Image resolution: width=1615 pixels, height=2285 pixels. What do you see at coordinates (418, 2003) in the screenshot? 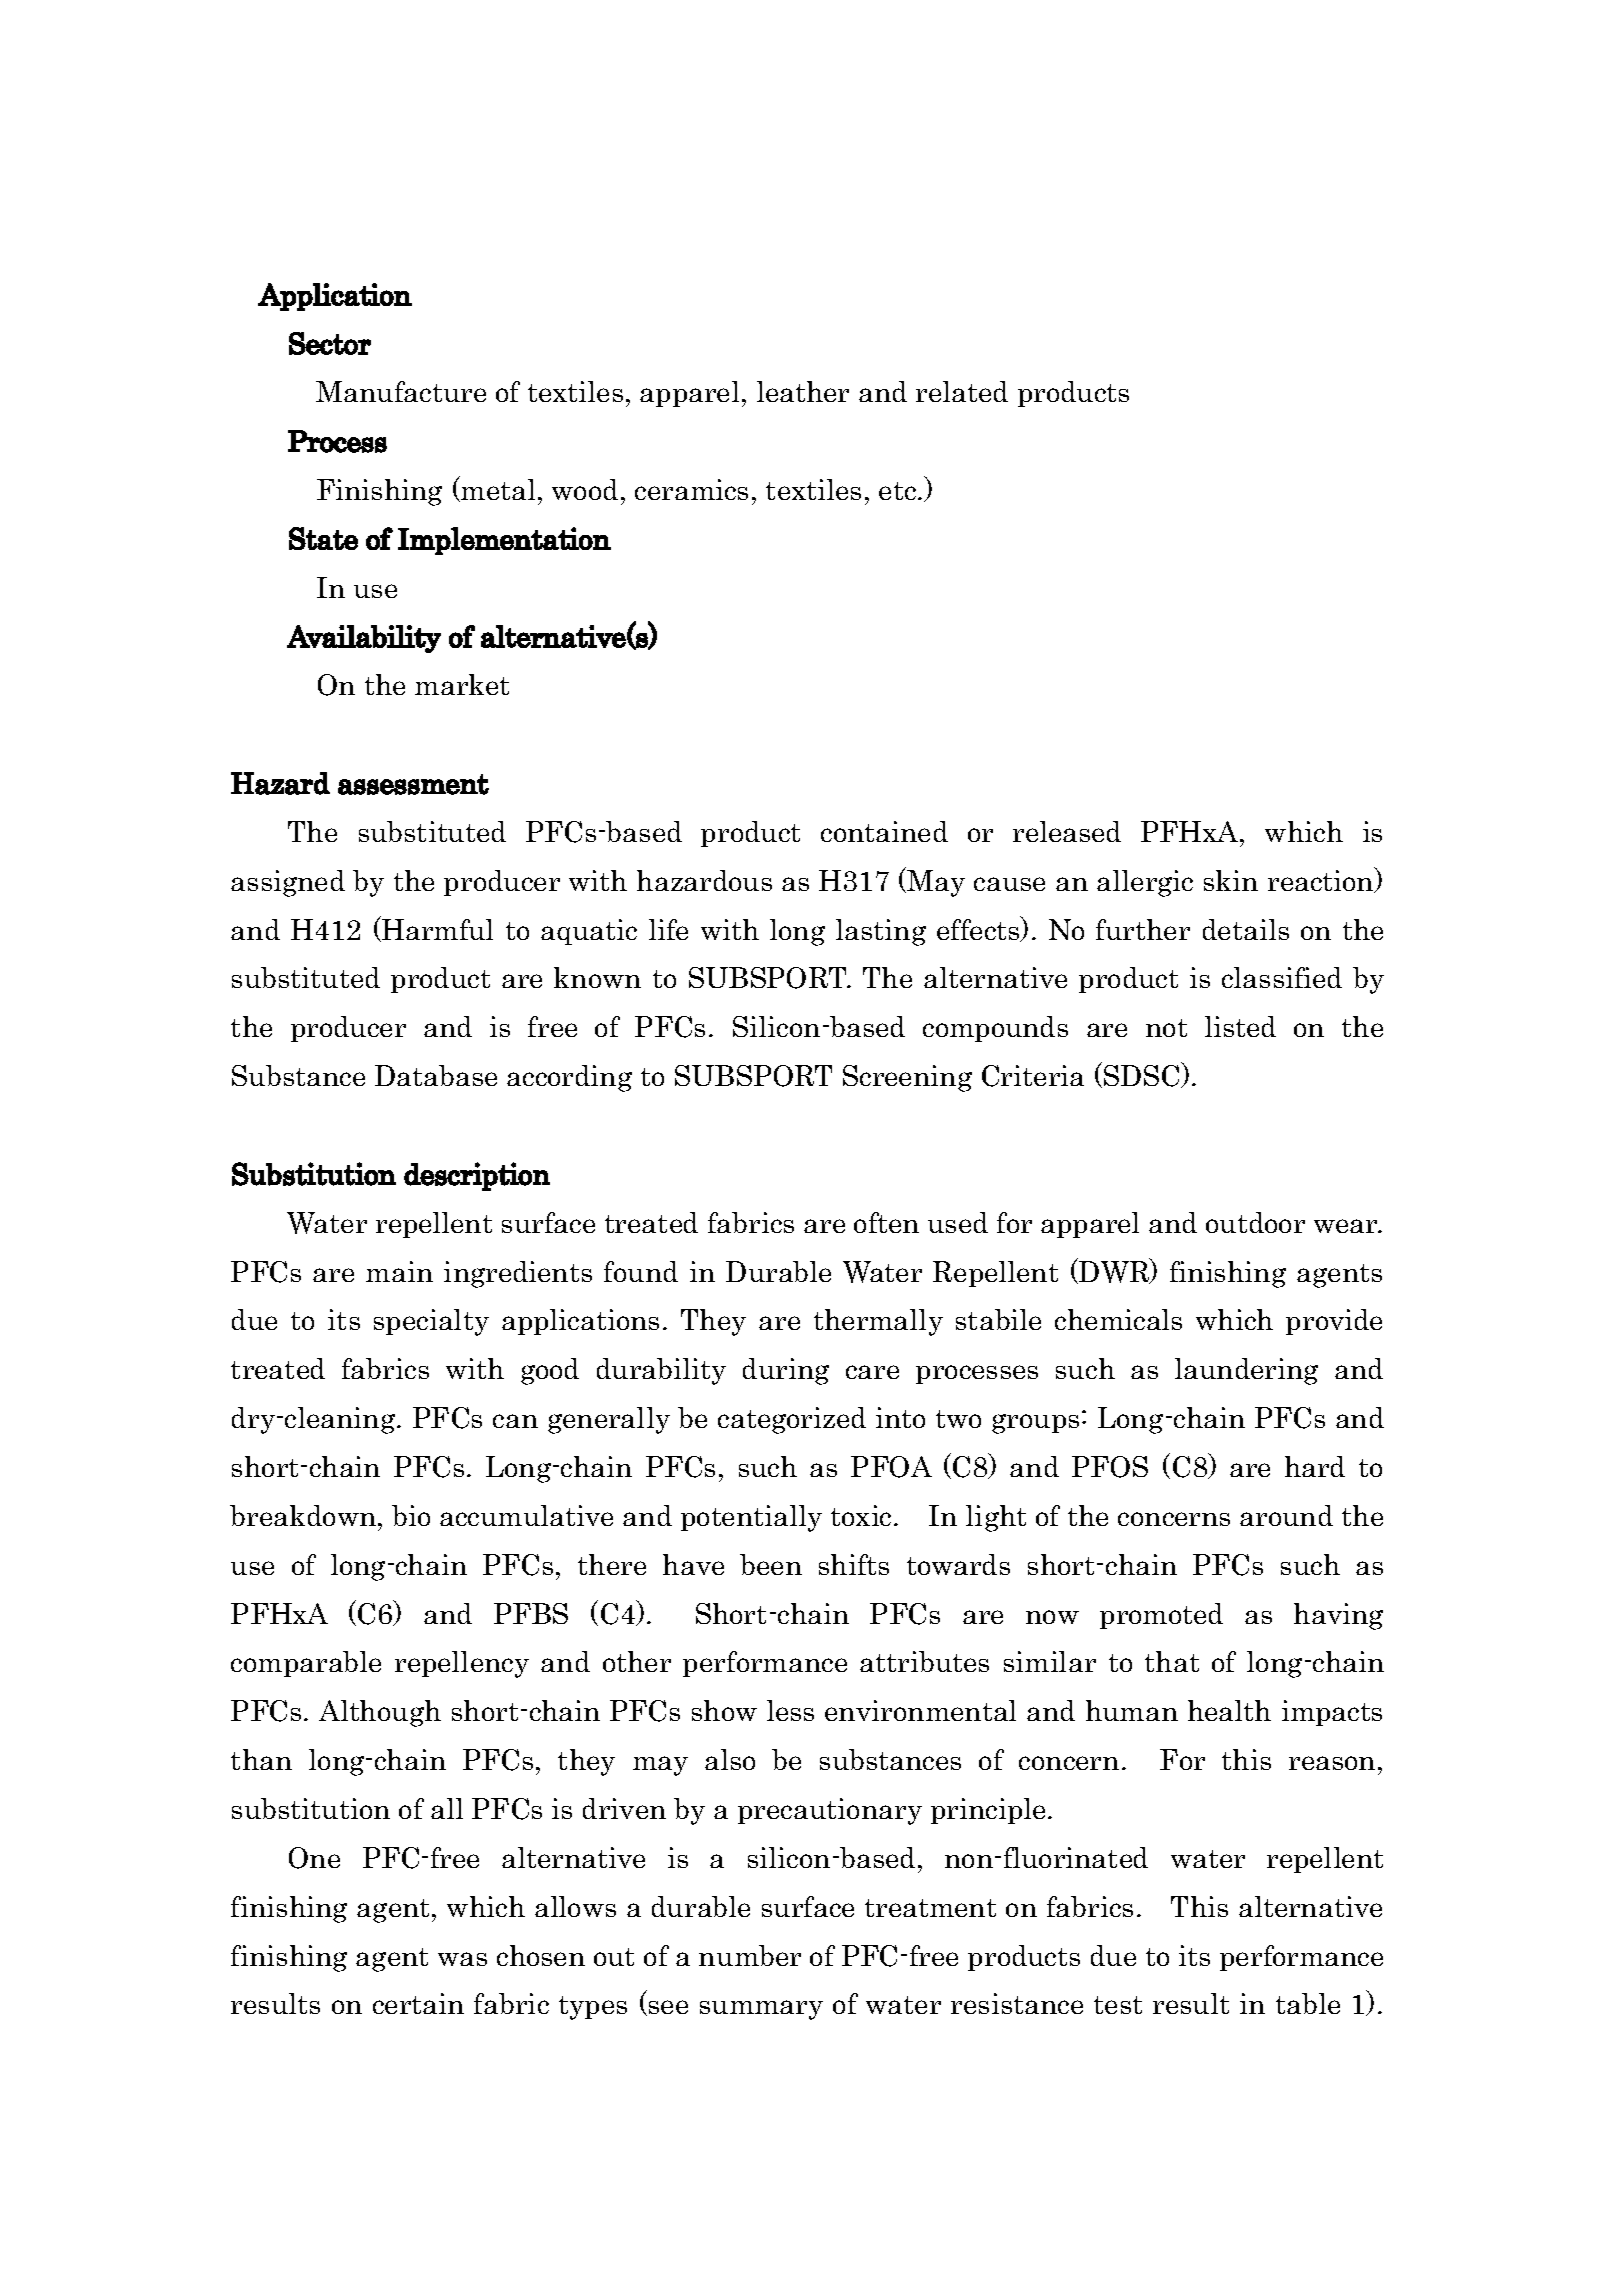
I see `certain` at bounding box center [418, 2003].
